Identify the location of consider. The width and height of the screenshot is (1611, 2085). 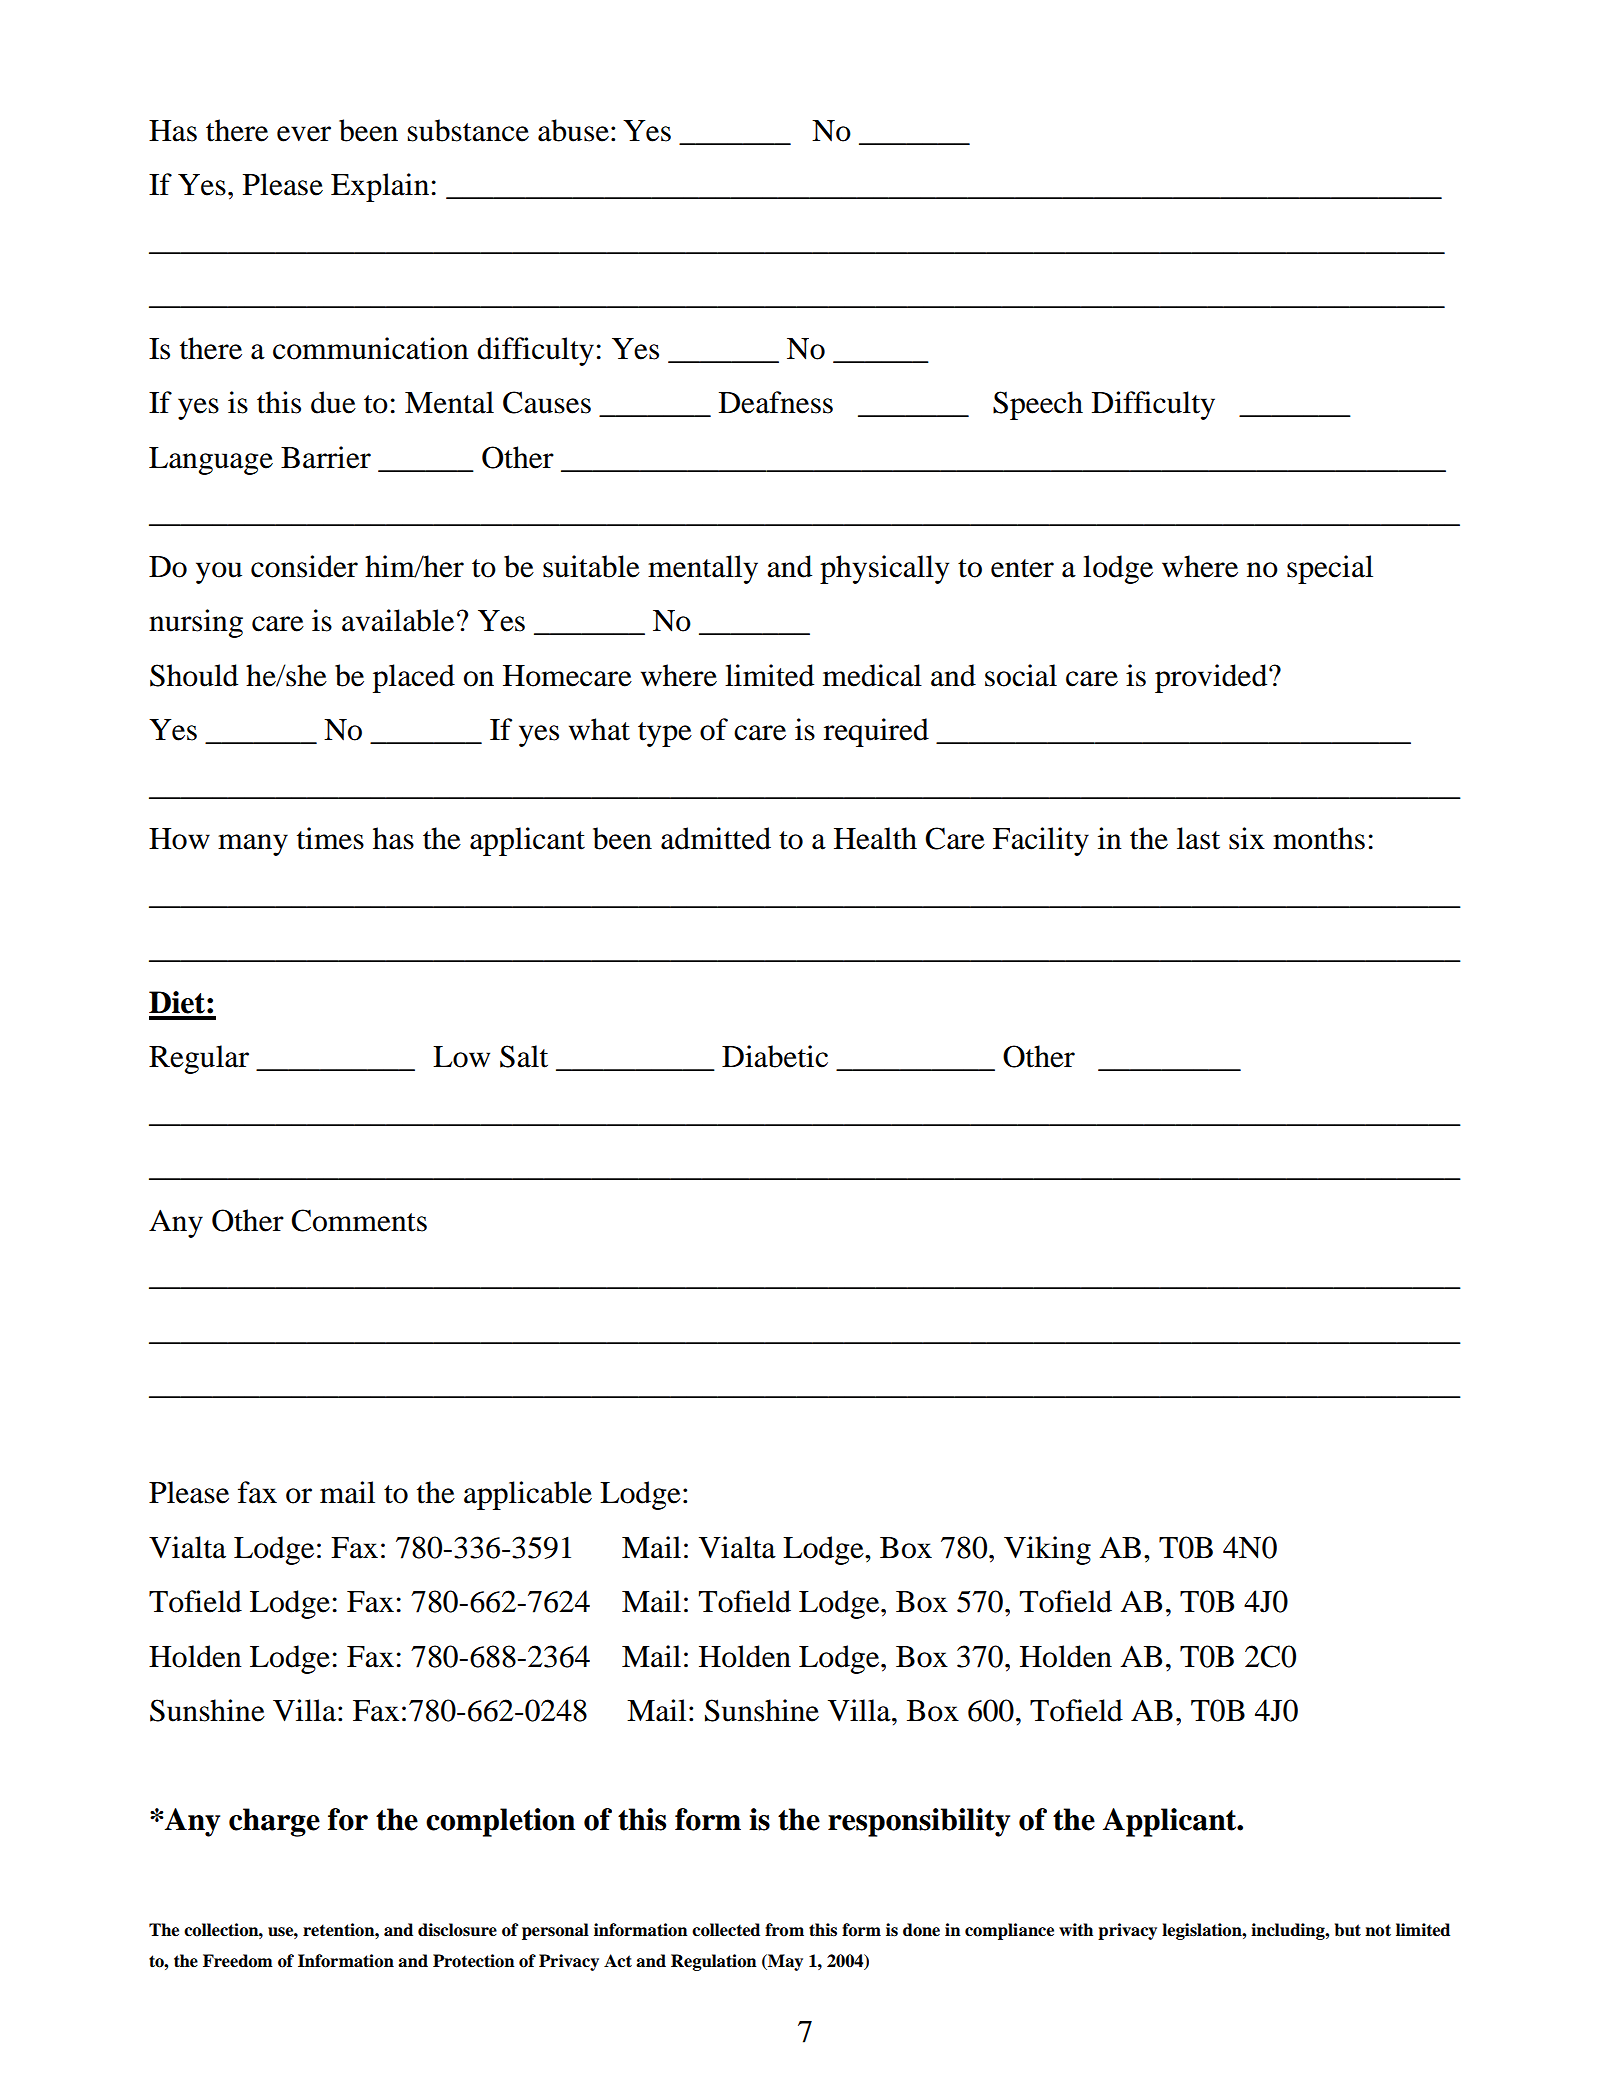
(304, 566).
